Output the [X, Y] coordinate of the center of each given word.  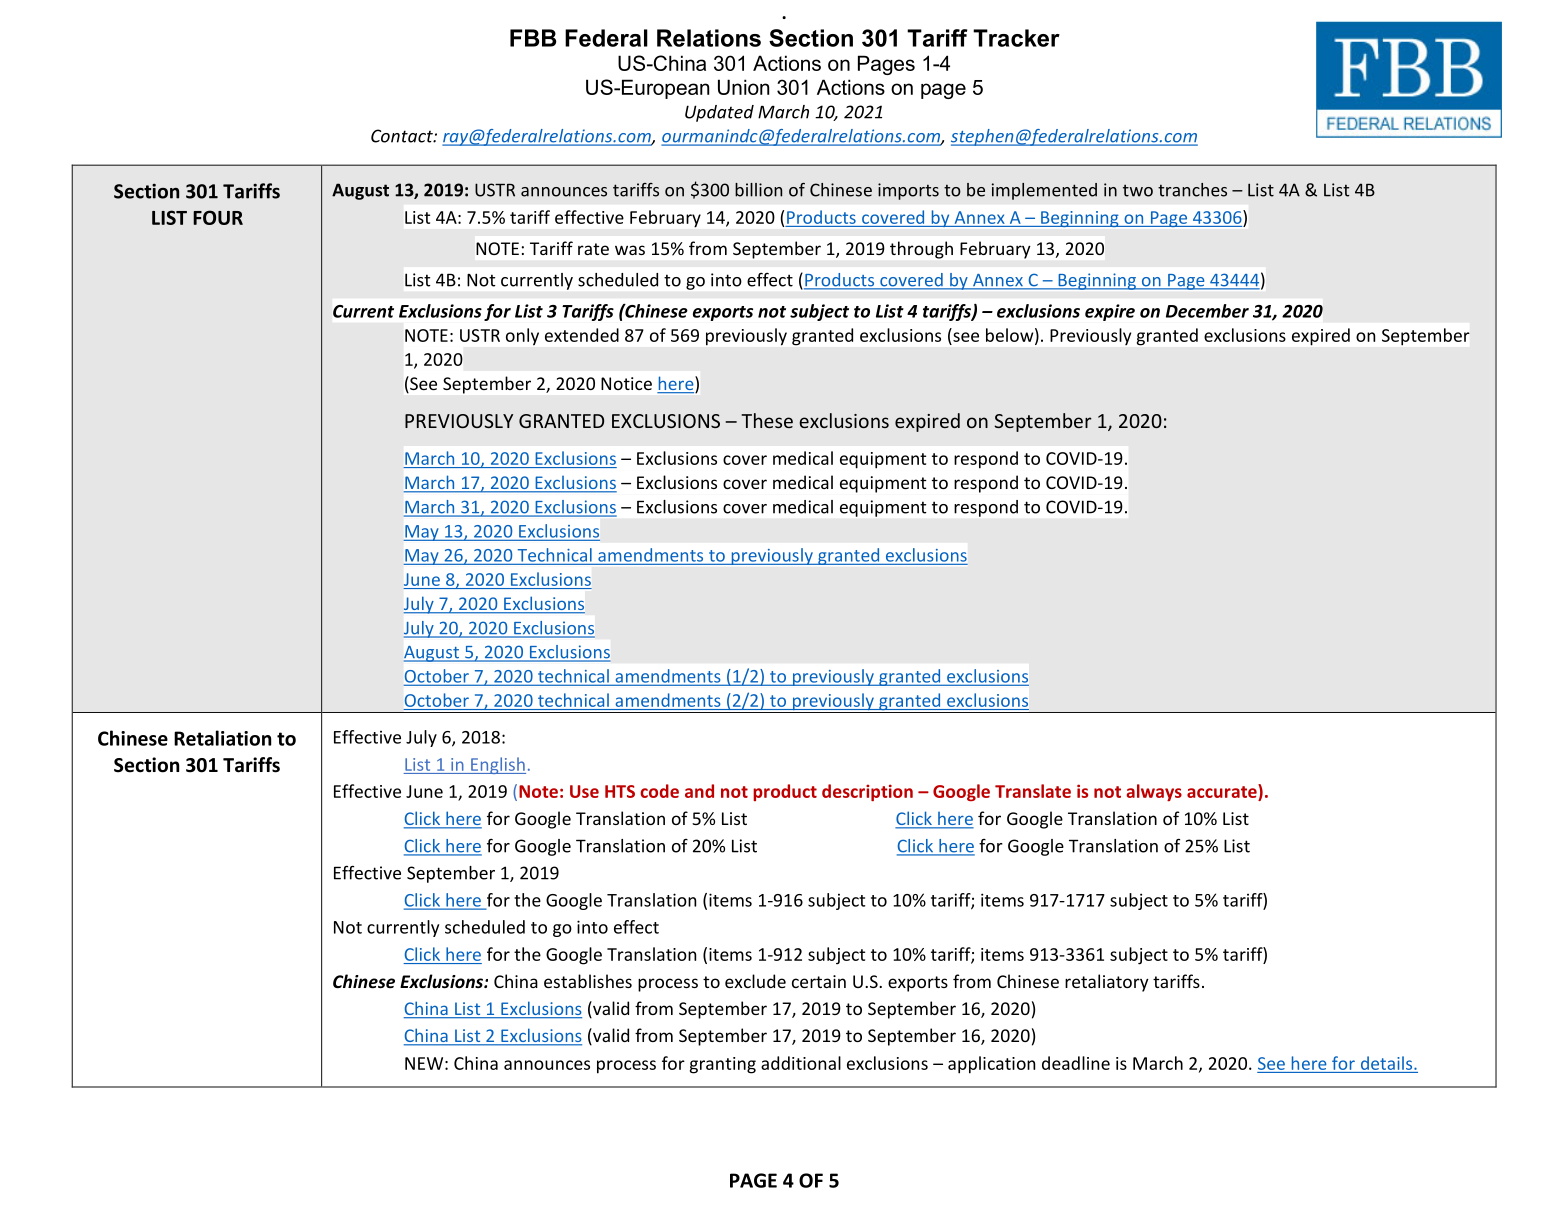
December [1207, 311]
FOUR [218, 217]
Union [743, 87]
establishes [588, 981]
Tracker [1016, 38]
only [522, 336]
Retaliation [222, 738]
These [767, 420]
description [867, 792]
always [1154, 792]
